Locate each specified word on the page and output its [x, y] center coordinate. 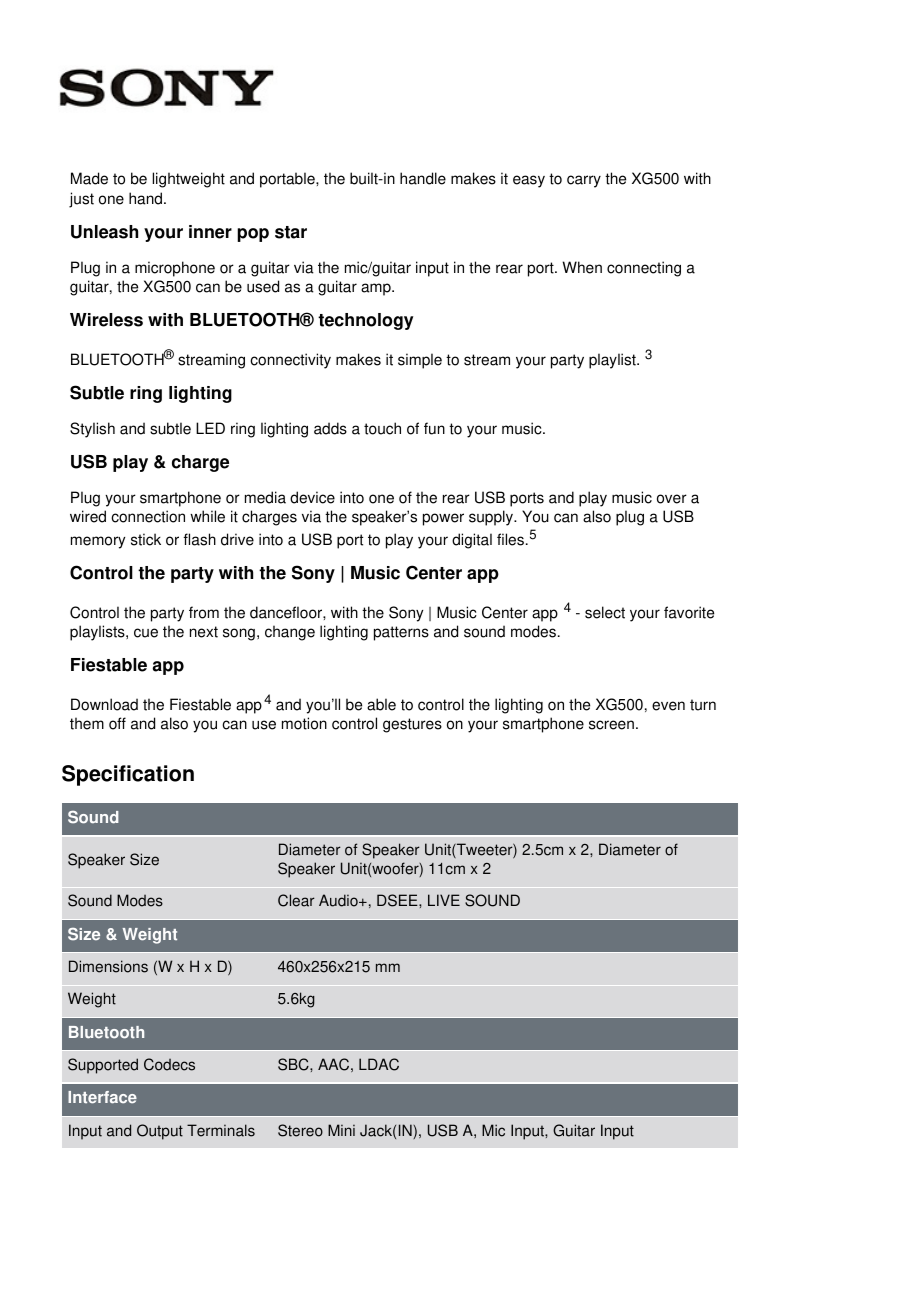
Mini [341, 1130]
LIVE [444, 900]
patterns [401, 633]
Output [160, 1132]
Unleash [104, 232]
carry [584, 181]
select [605, 612]
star [291, 232]
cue [146, 633]
